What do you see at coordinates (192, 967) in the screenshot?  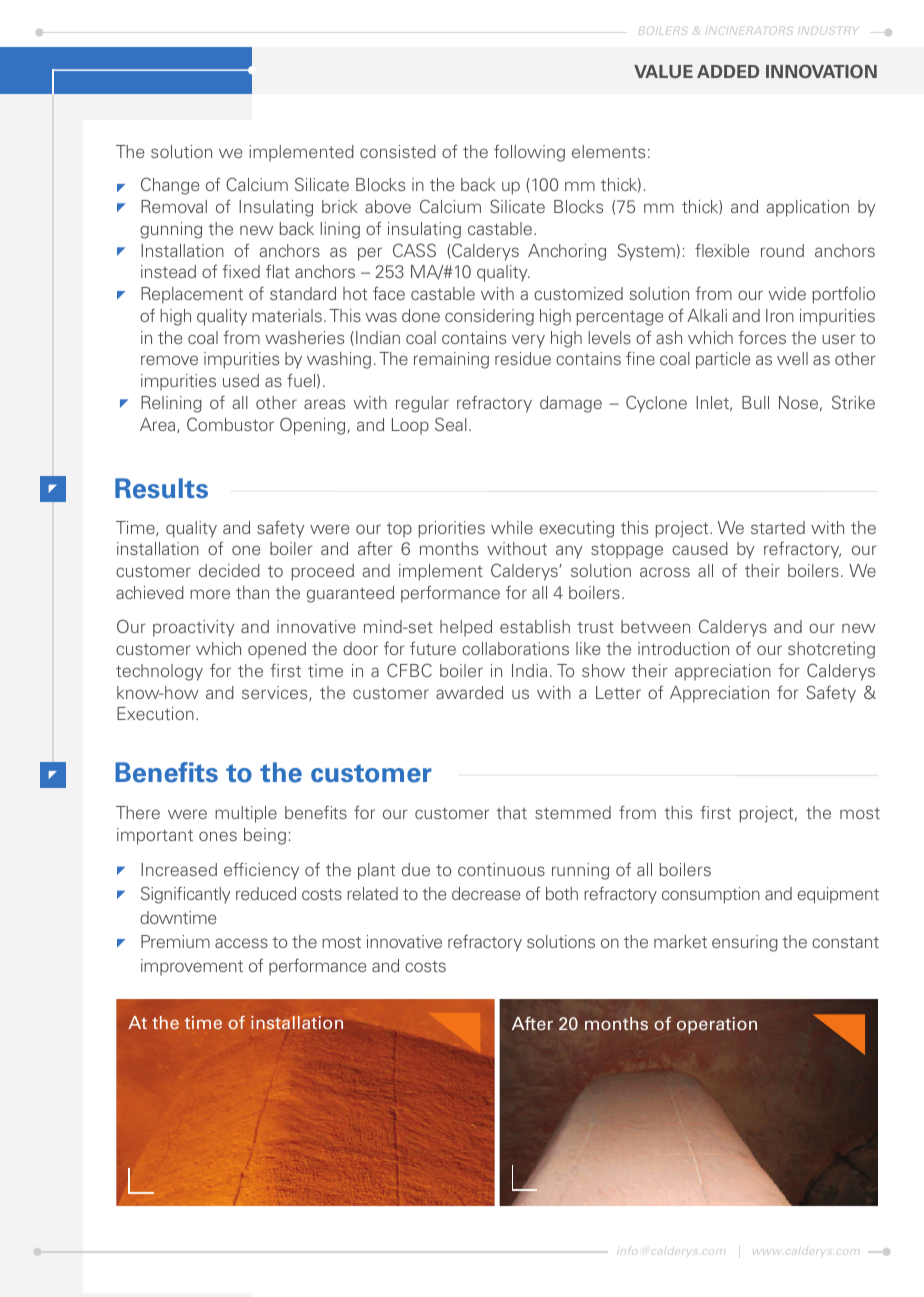 I see `improvement` at bounding box center [192, 967].
